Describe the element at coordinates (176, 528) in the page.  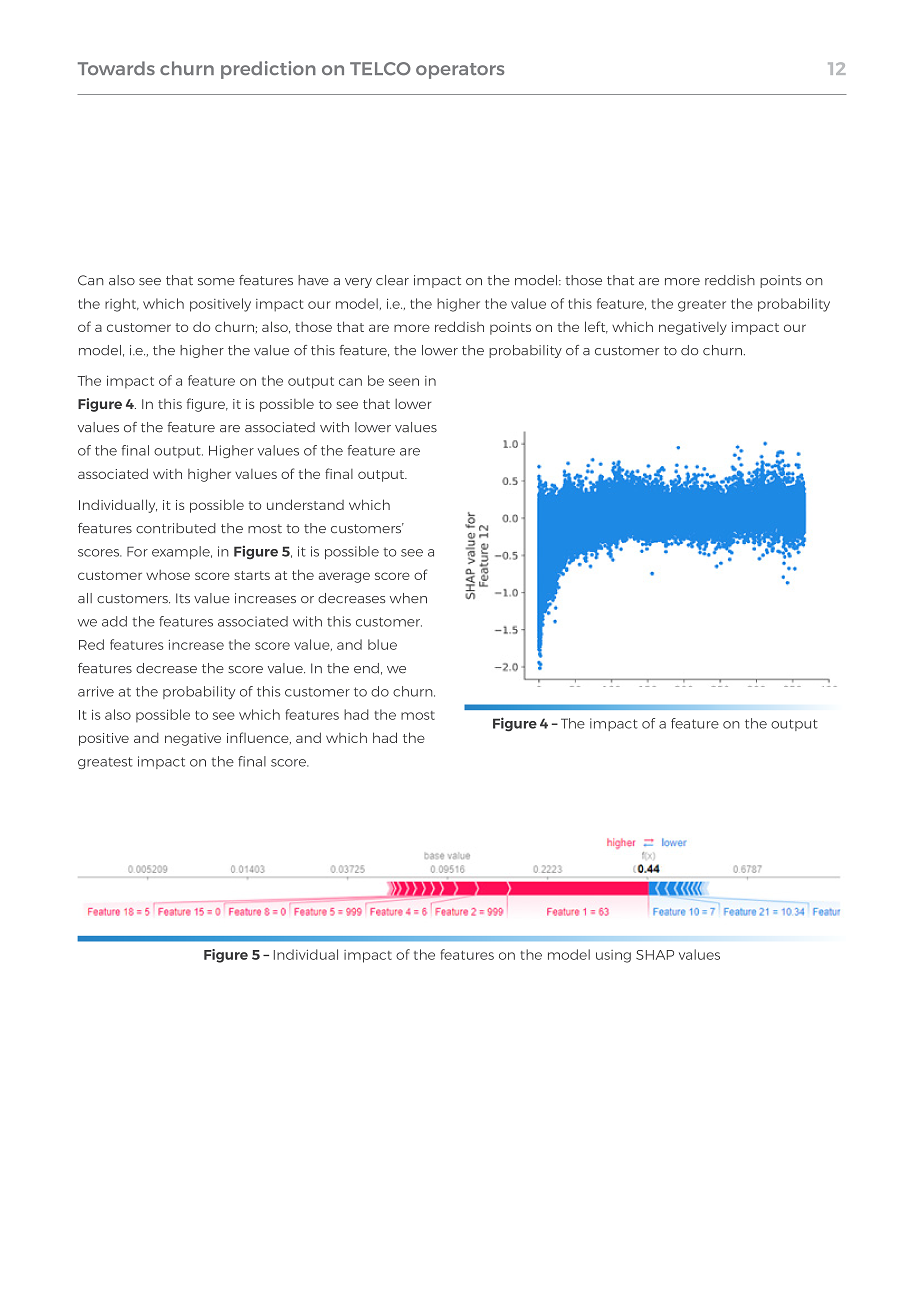
I see `contributed` at that location.
